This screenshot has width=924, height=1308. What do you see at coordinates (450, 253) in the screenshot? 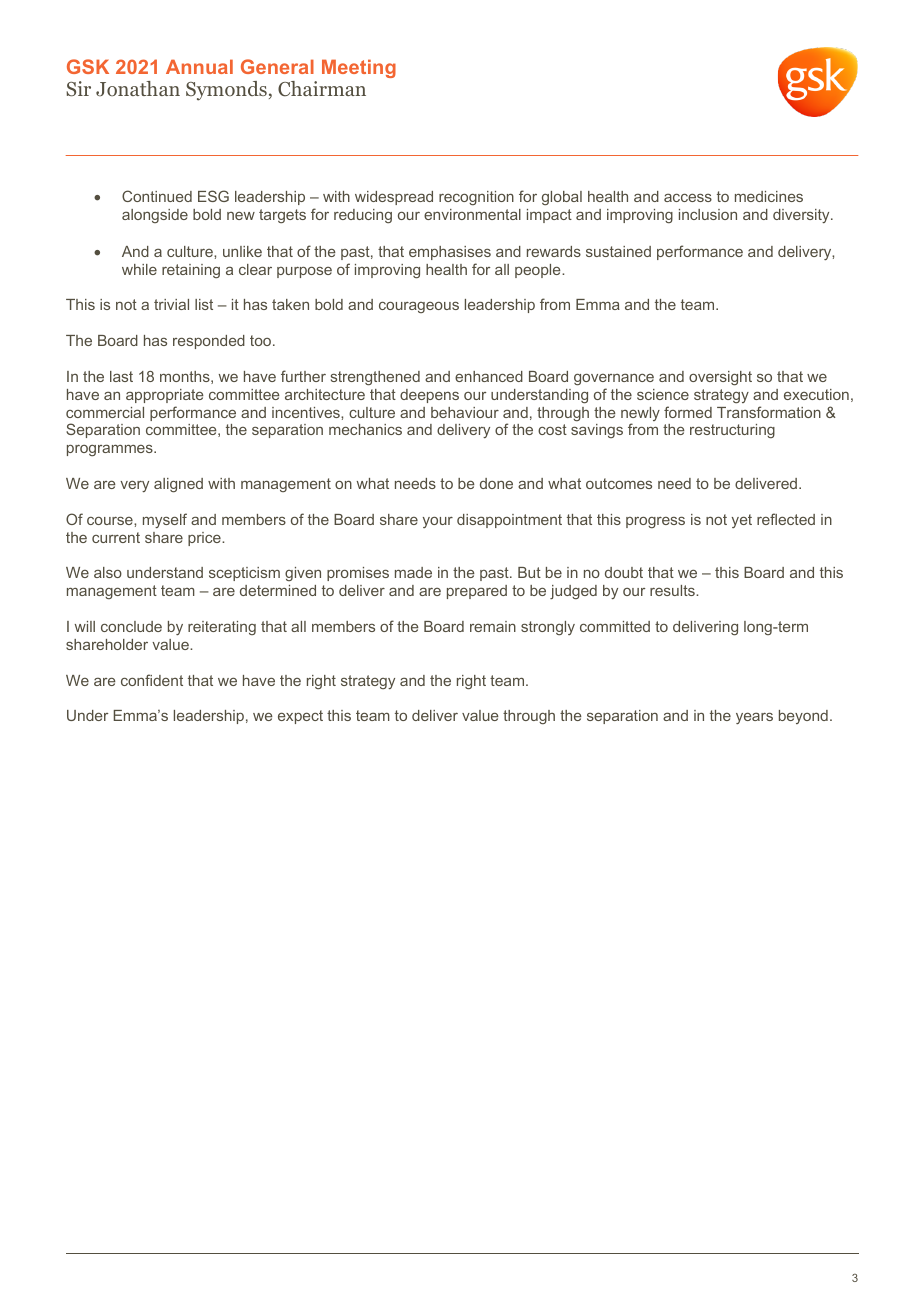
I see `emphasises` at bounding box center [450, 253].
